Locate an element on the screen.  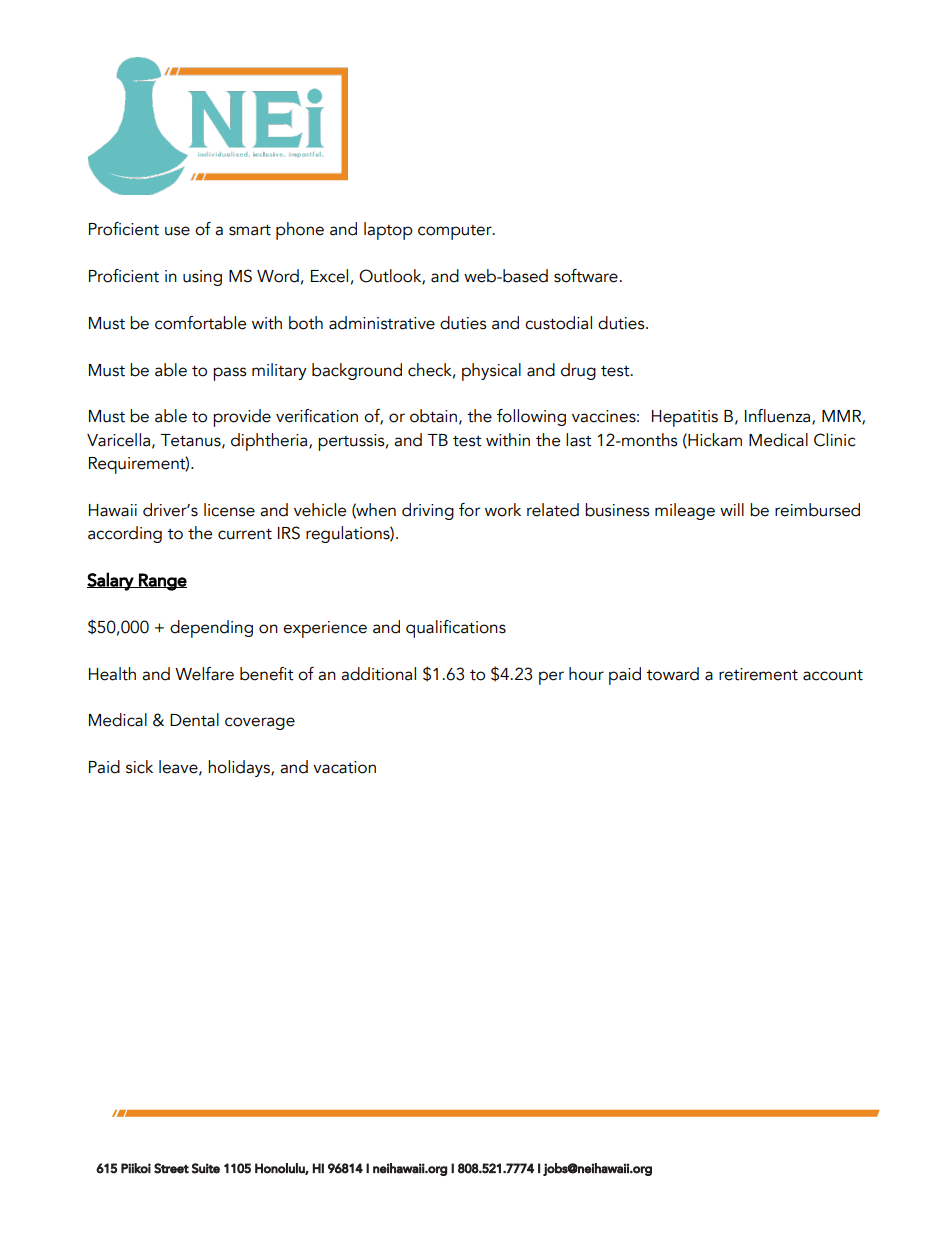
Street is located at coordinates (171, 1168).
